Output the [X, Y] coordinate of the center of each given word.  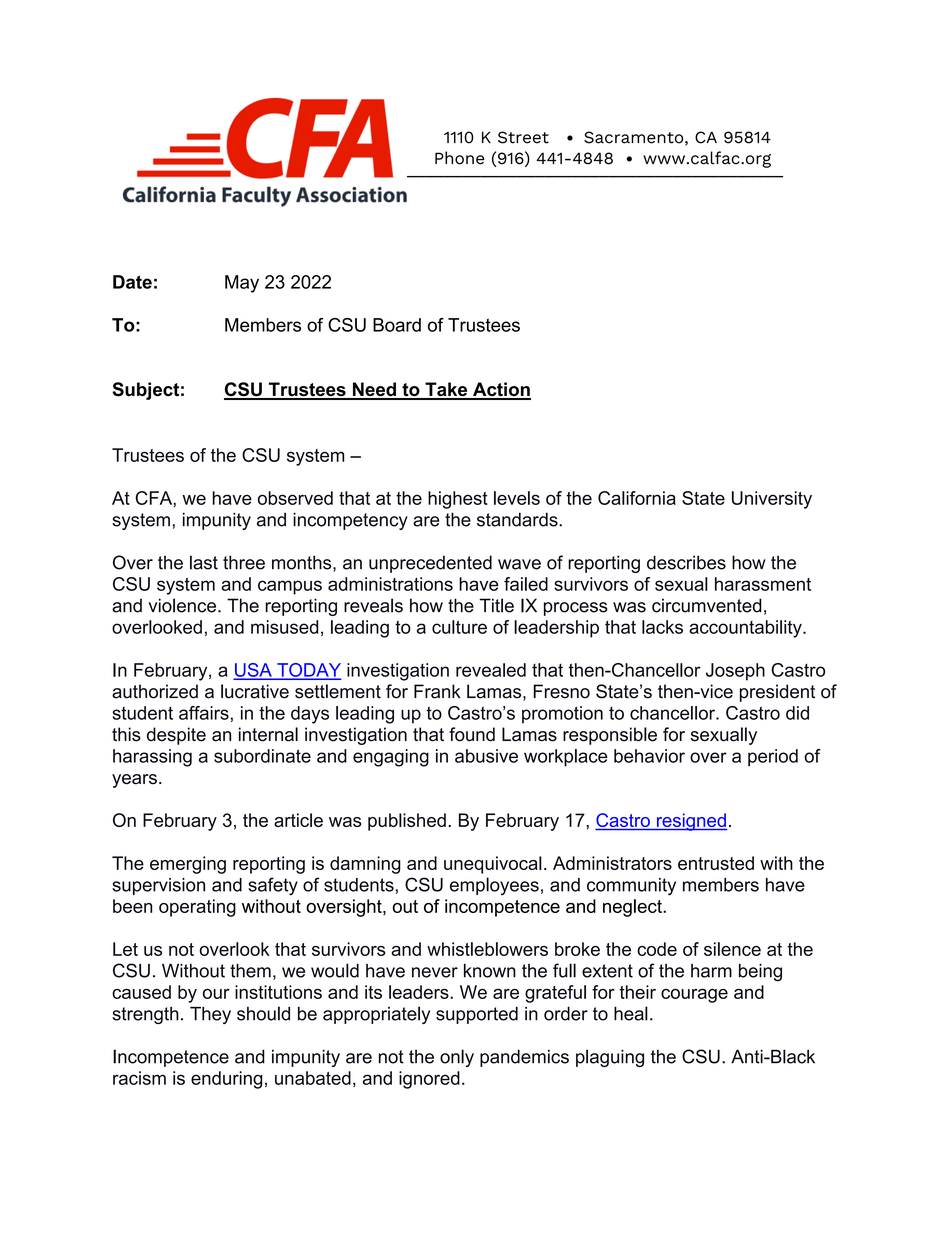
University [772, 500]
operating [197, 908]
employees [494, 886]
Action [501, 390]
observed [295, 498]
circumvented [707, 605]
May [242, 284]
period [773, 758]
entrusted [716, 863]
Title [496, 605]
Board [397, 325]
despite [176, 736]
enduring [226, 1080]
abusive [486, 756]
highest [458, 500]
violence [184, 605]
